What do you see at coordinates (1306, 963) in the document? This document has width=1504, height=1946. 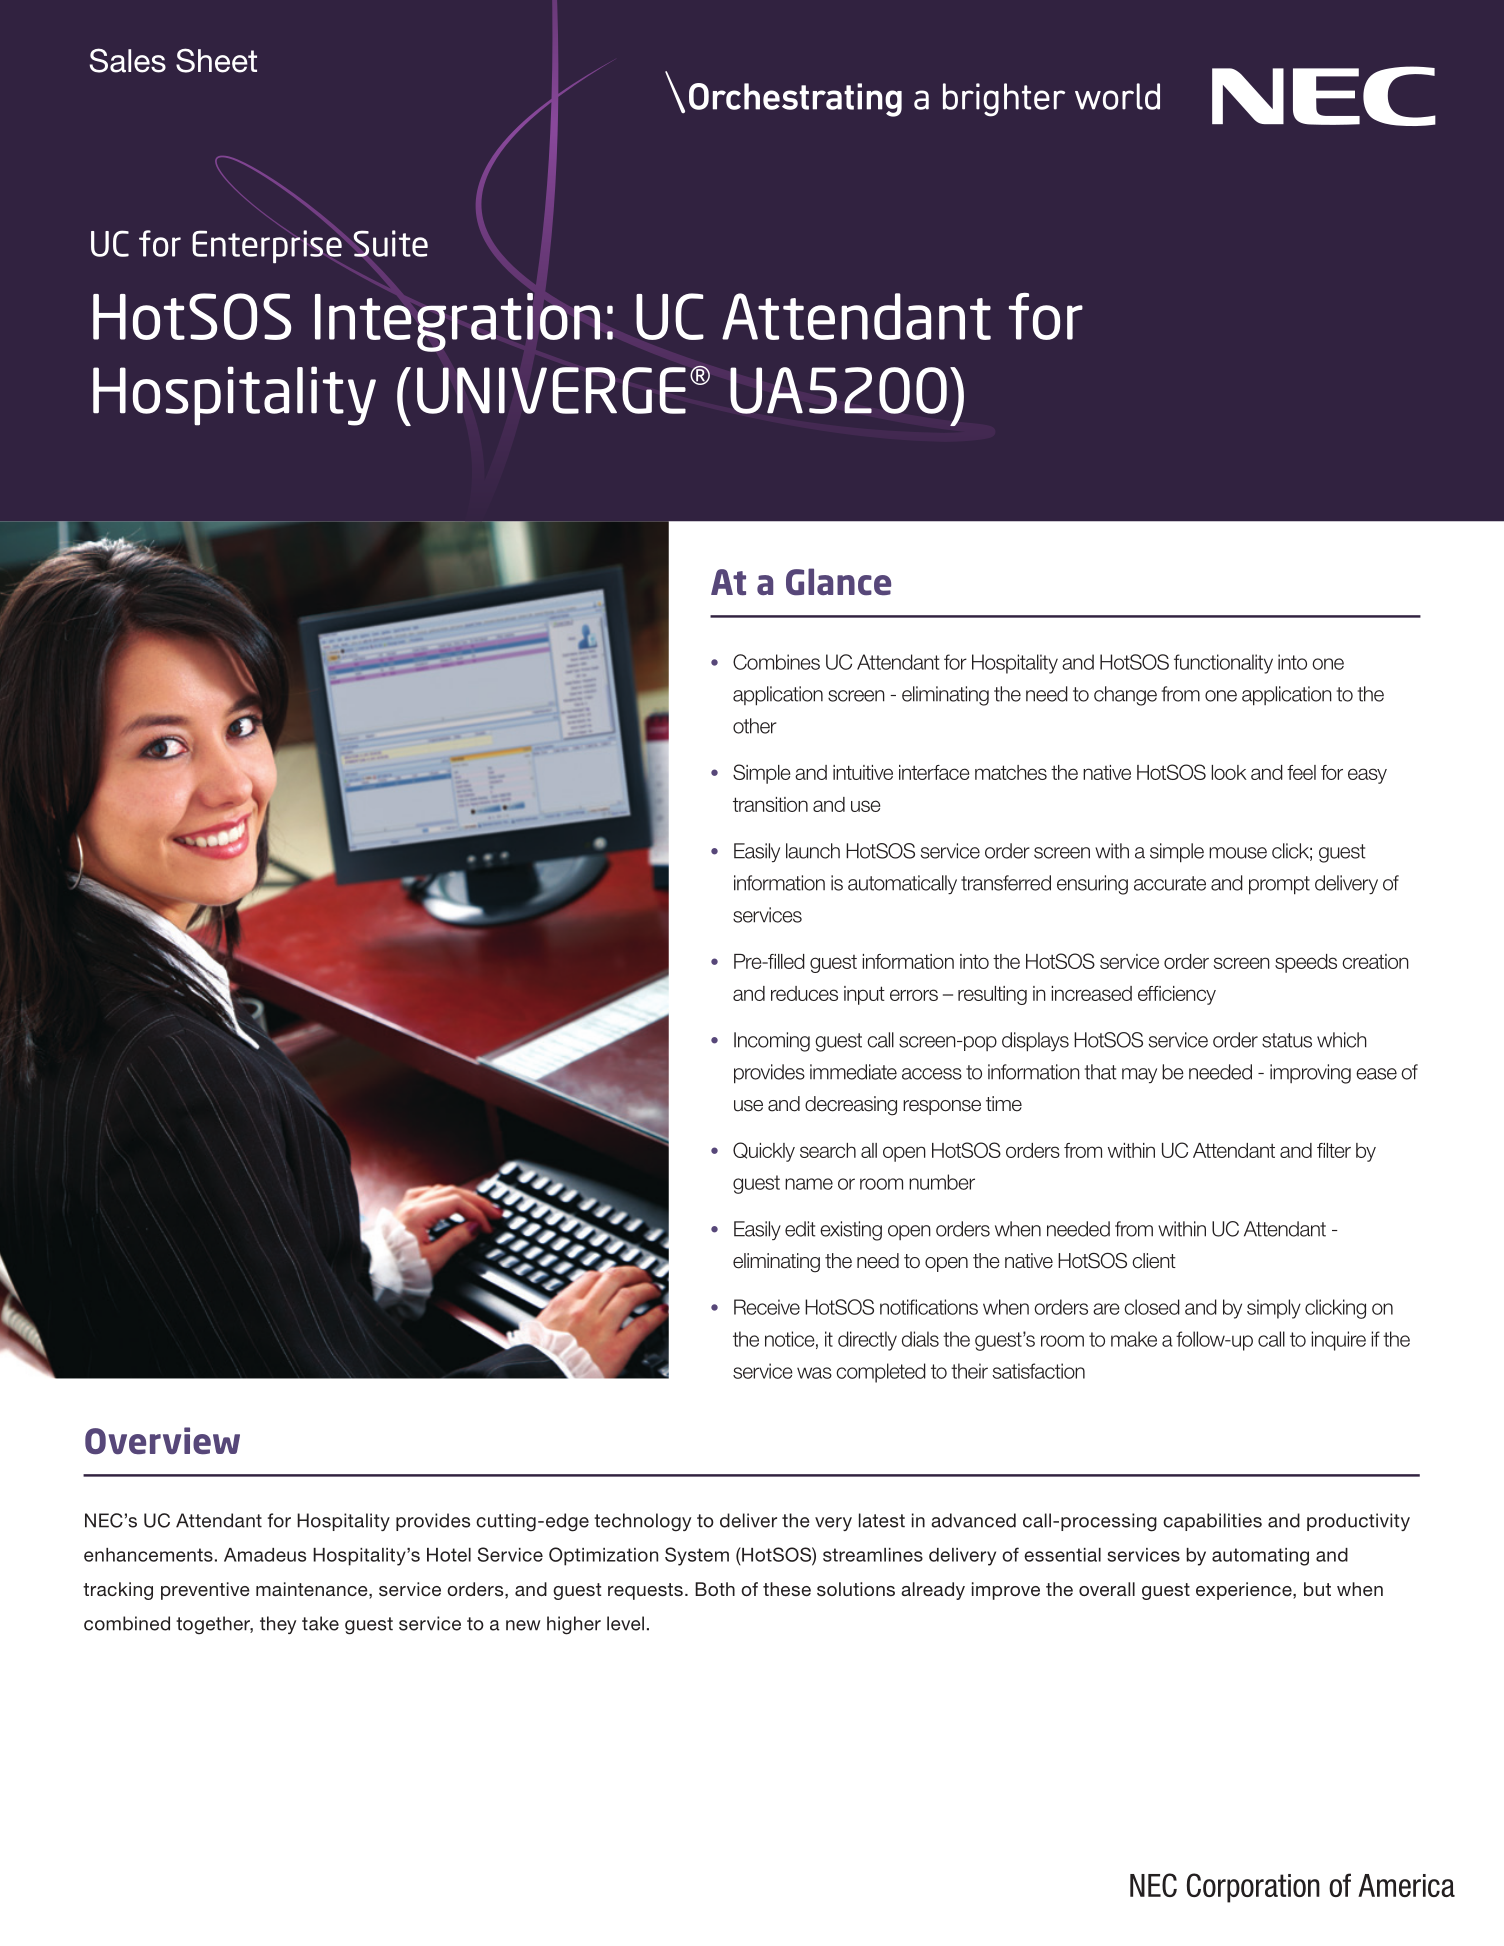 I see `speeds` at bounding box center [1306, 963].
